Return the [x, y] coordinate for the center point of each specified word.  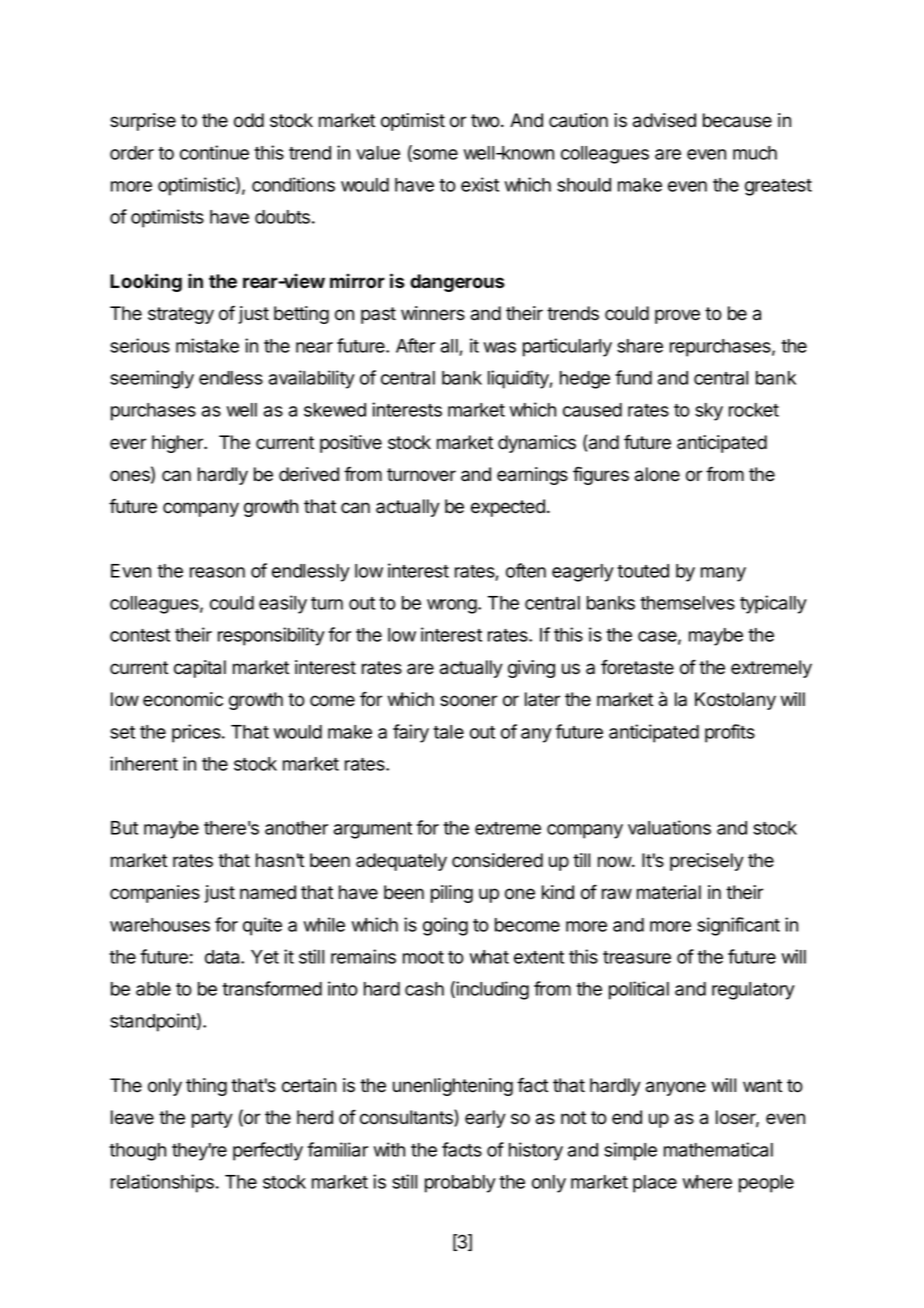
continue [214, 152]
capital [200, 669]
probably [460, 1184]
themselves [687, 603]
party [212, 1119]
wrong [453, 606]
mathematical [718, 1149]
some [434, 155]
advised [664, 120]
